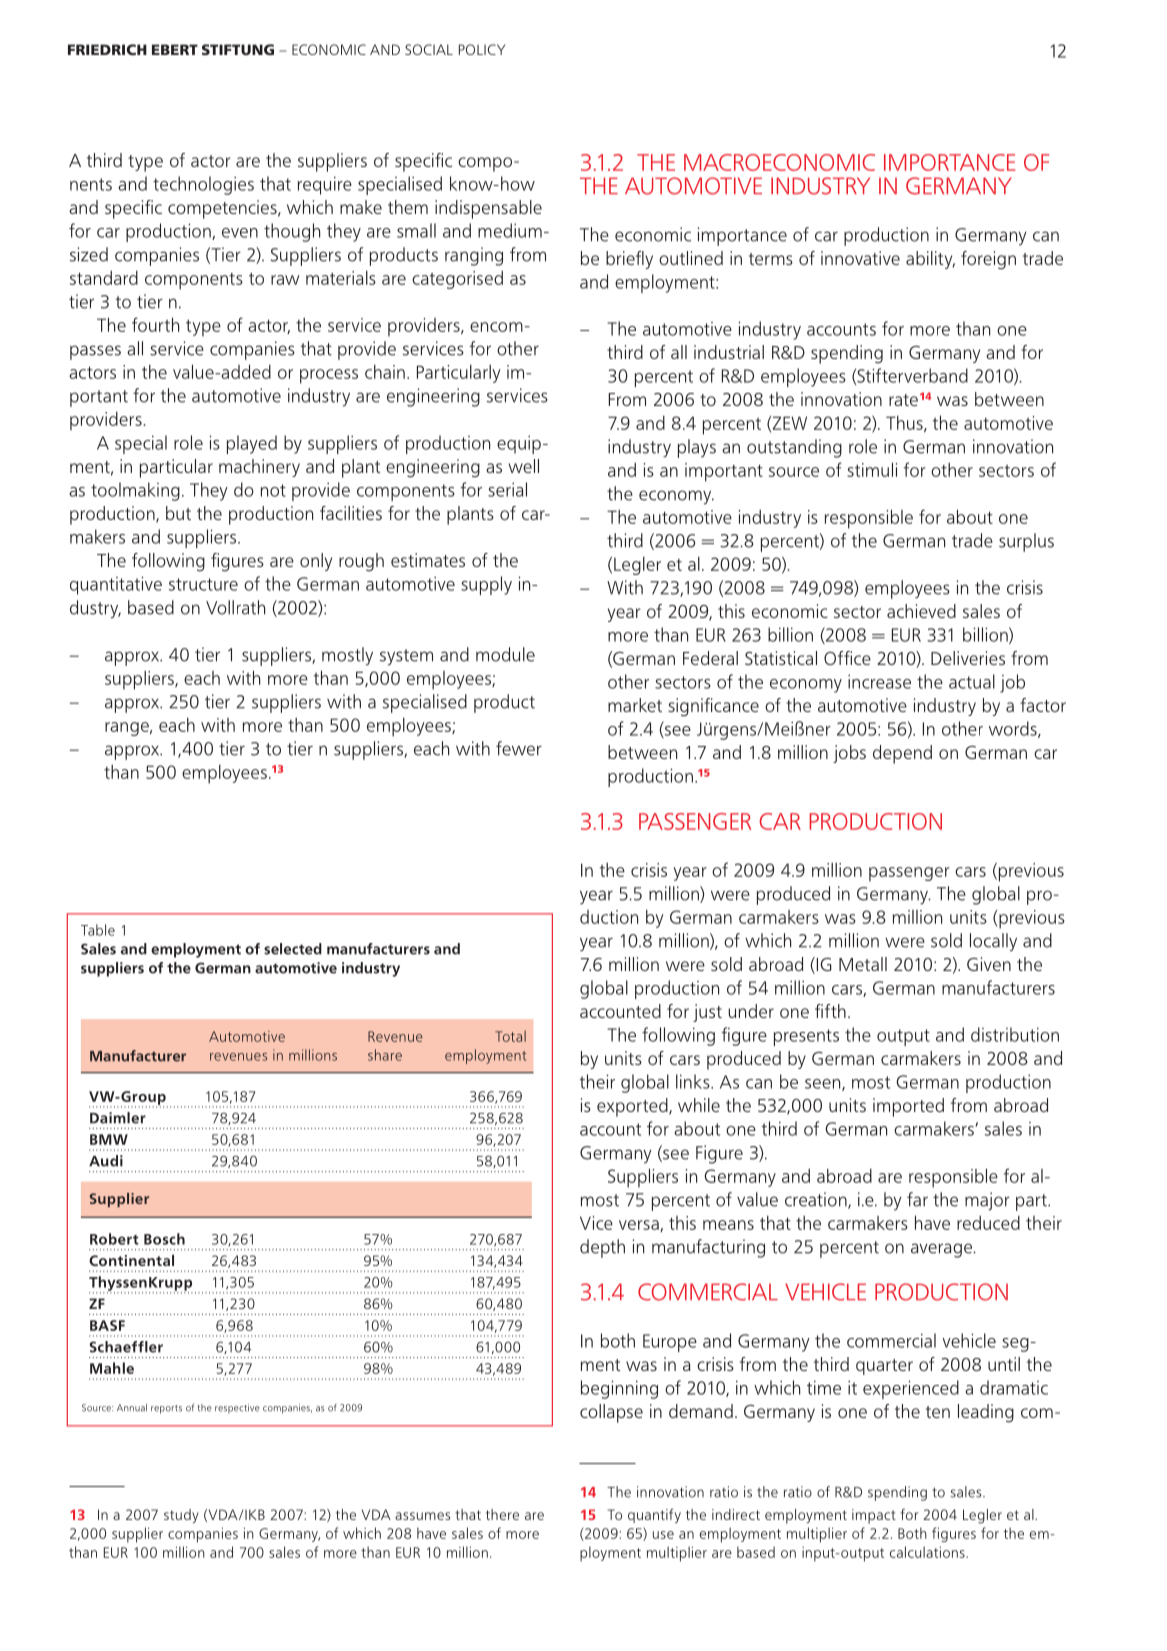 Image resolution: width=1167 pixels, height=1651 pixels. What do you see at coordinates (293, 949) in the document?
I see `selected` at bounding box center [293, 949].
